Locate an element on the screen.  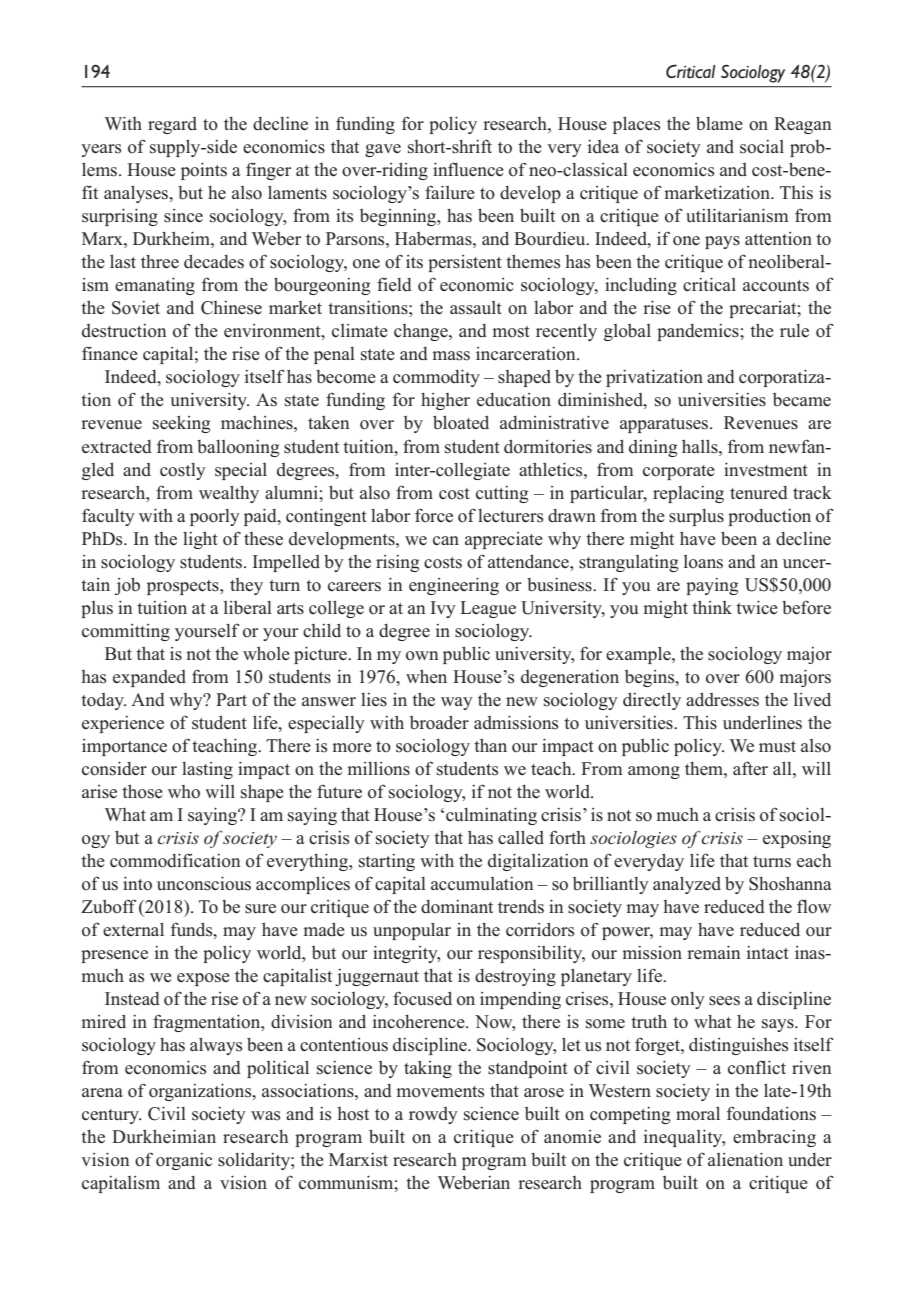
influence is located at coordinates (468, 169).
